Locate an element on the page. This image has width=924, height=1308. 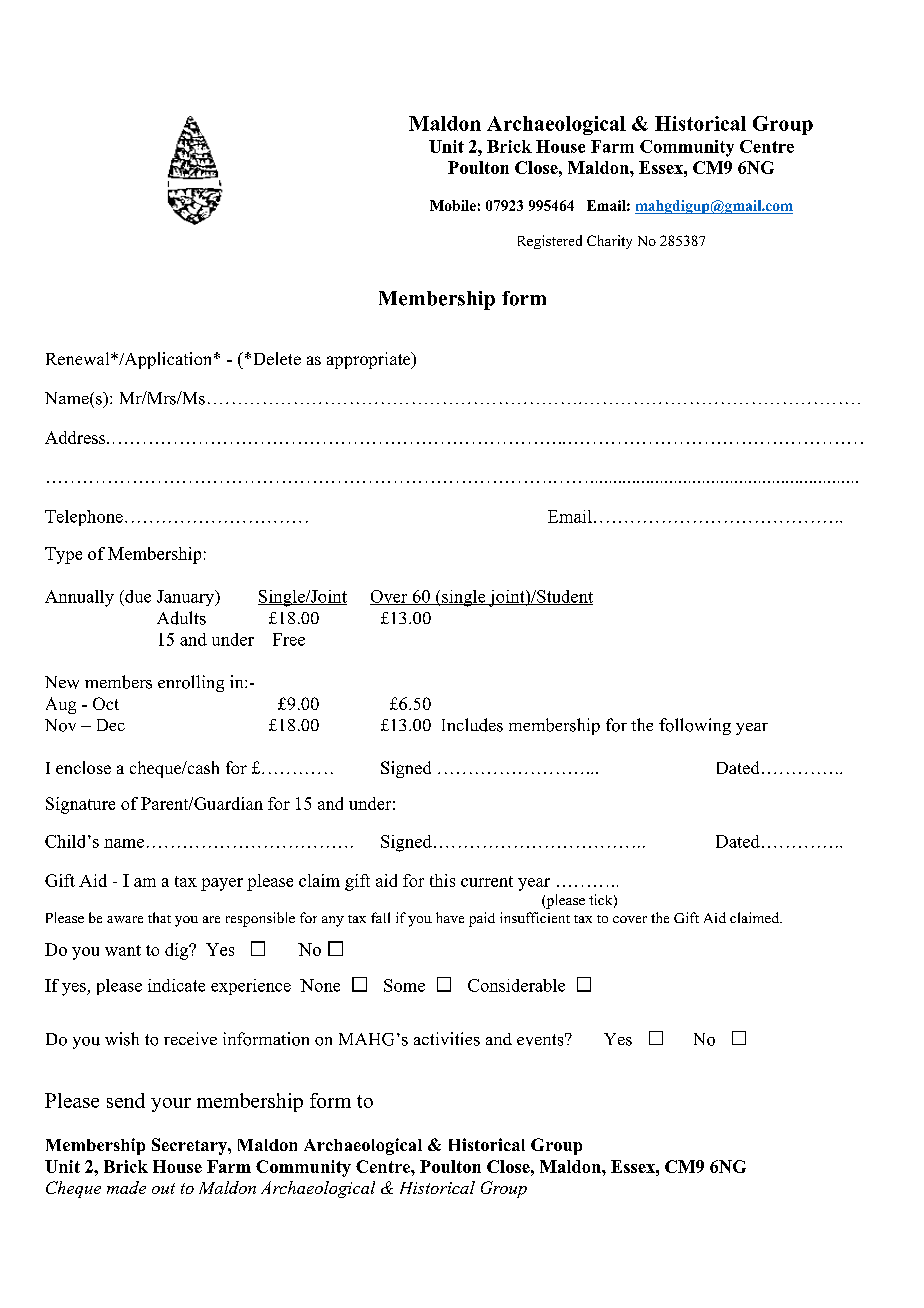
Address is located at coordinates (76, 437).
